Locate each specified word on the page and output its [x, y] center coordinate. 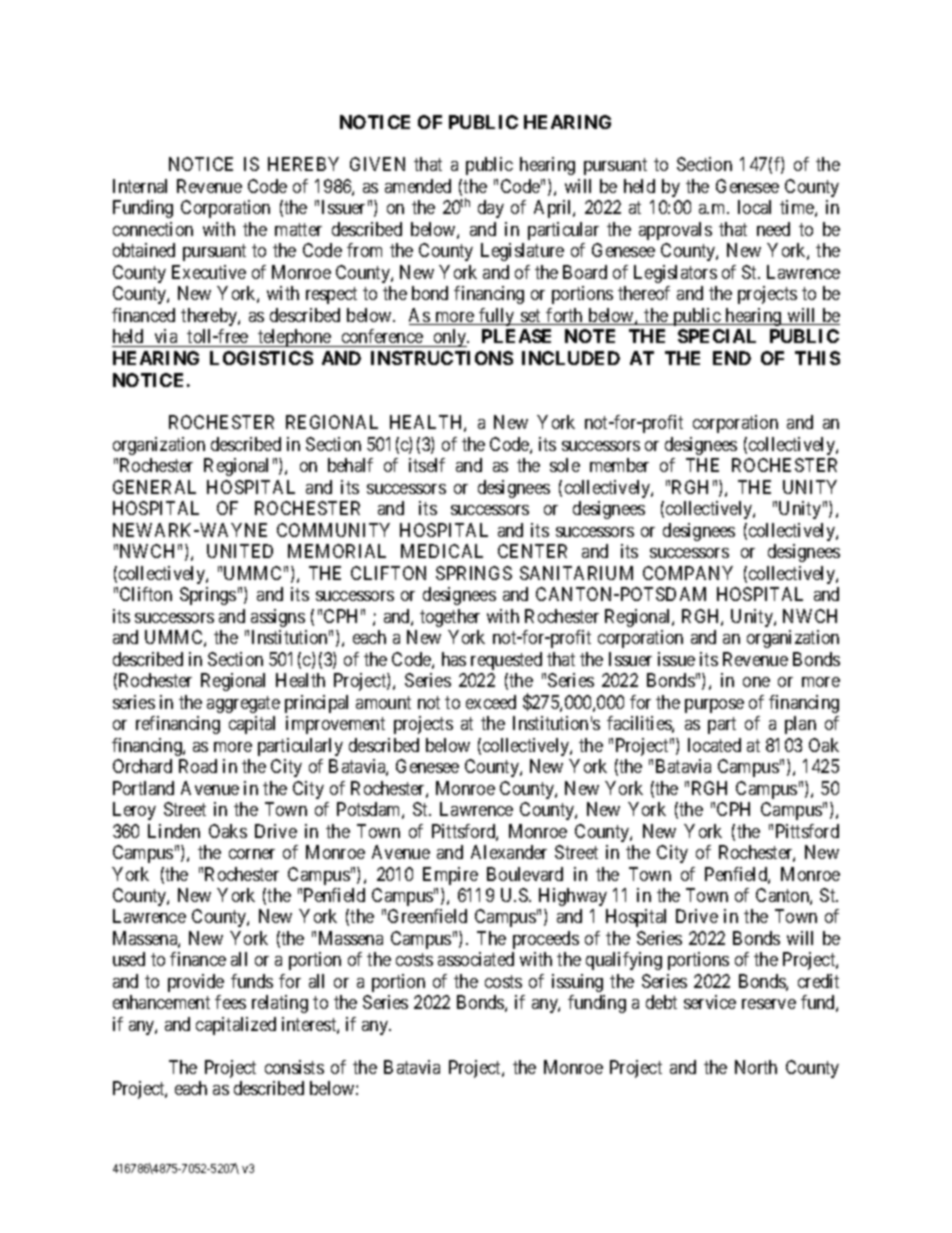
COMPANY [688, 573]
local [754, 207]
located [714, 745]
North [756, 1067]
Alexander [509, 852]
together [450, 618]
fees [230, 1002]
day [491, 209]
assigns [278, 618]
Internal [140, 186]
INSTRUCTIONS [442, 358]
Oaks [228, 831]
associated [476, 959]
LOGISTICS [261, 358]
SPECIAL [717, 336]
